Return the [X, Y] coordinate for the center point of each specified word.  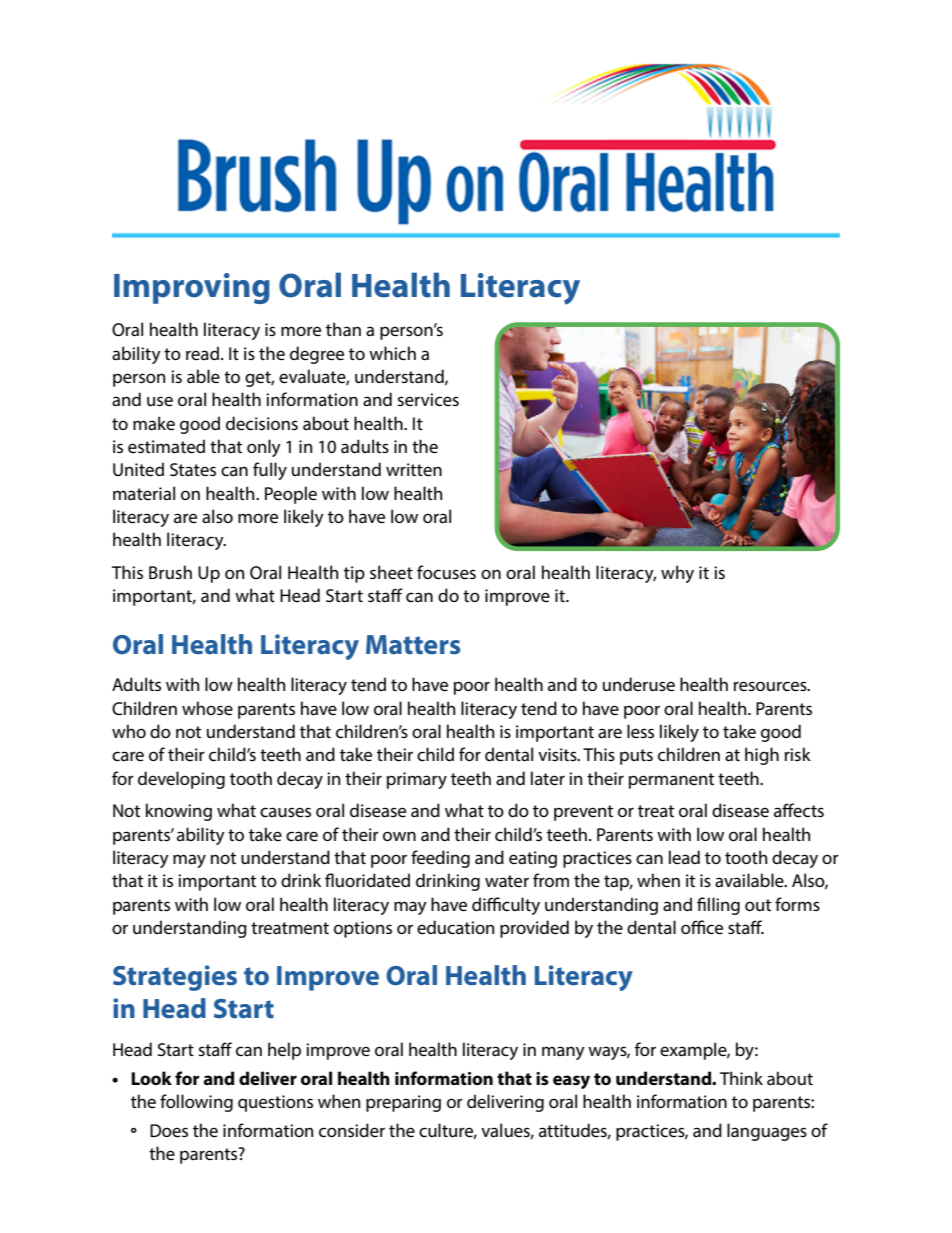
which [392, 353]
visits [558, 754]
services [428, 399]
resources [771, 686]
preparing [403, 1103]
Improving [192, 288]
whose [207, 708]
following [196, 1103]
